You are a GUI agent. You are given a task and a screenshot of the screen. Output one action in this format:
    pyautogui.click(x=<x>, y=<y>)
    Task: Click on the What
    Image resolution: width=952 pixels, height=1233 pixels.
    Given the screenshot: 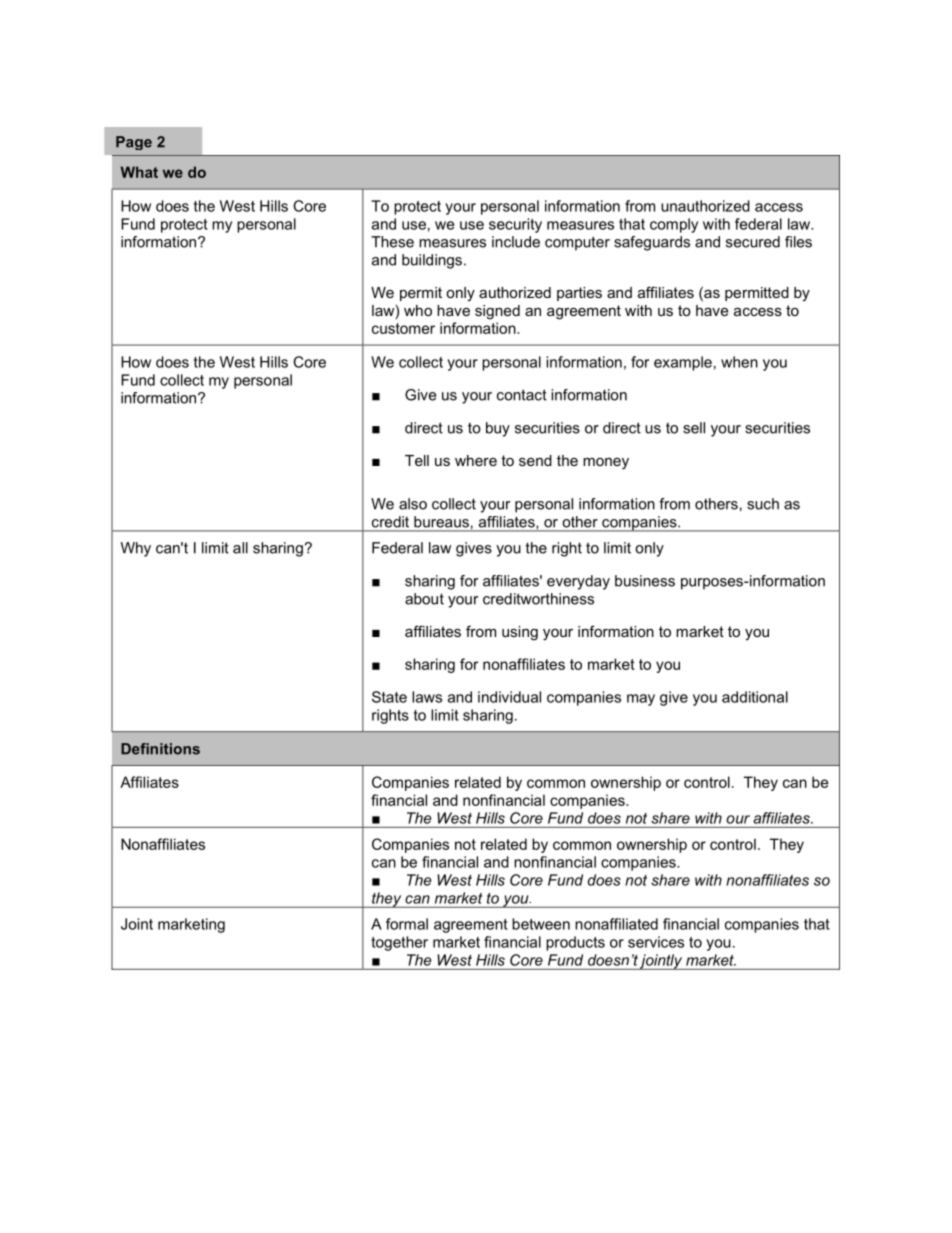 What is the action you would take?
    pyautogui.click(x=139, y=172)
